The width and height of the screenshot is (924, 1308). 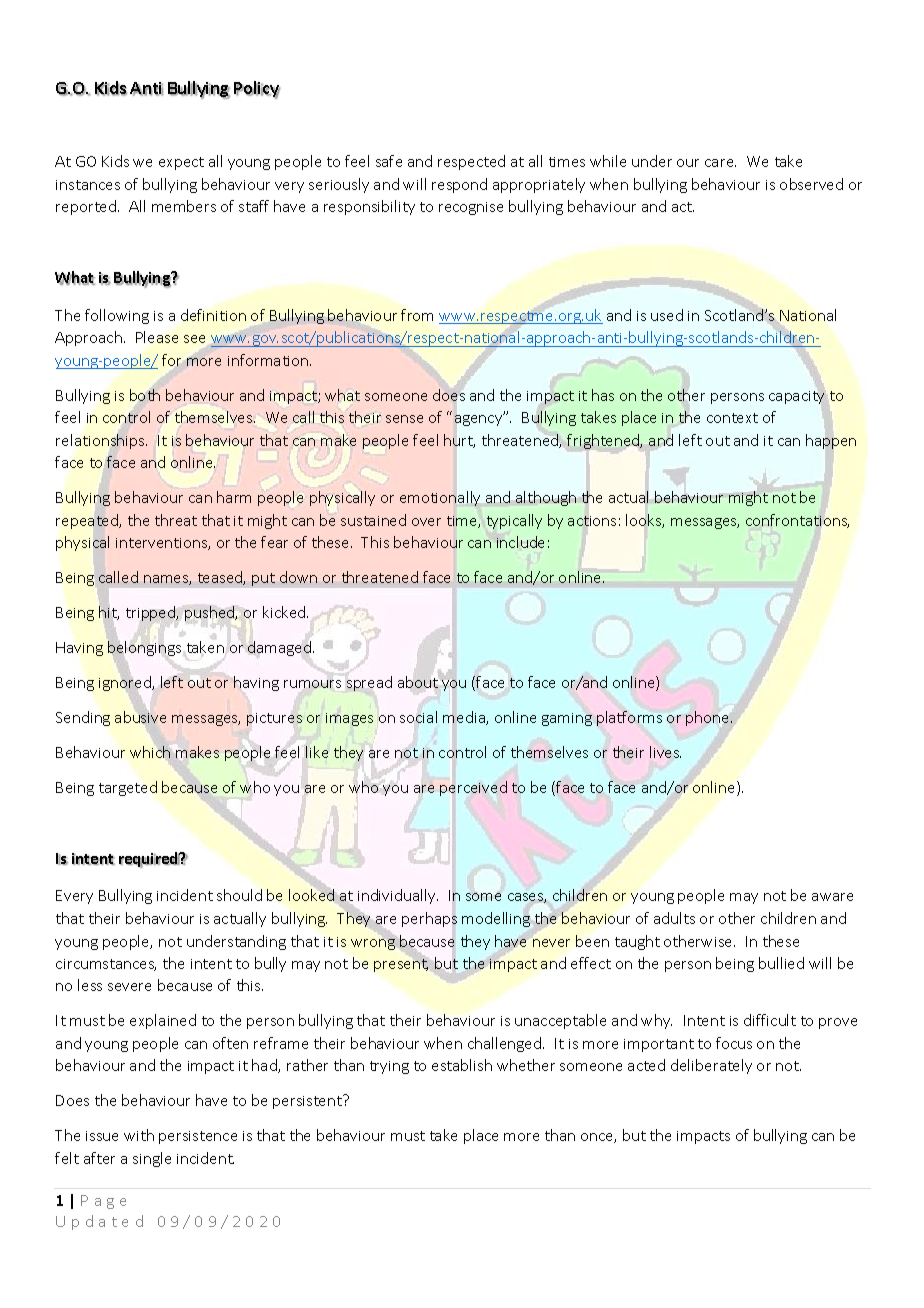 What do you see at coordinates (462, 1065) in the screenshot?
I see `establish` at bounding box center [462, 1065].
